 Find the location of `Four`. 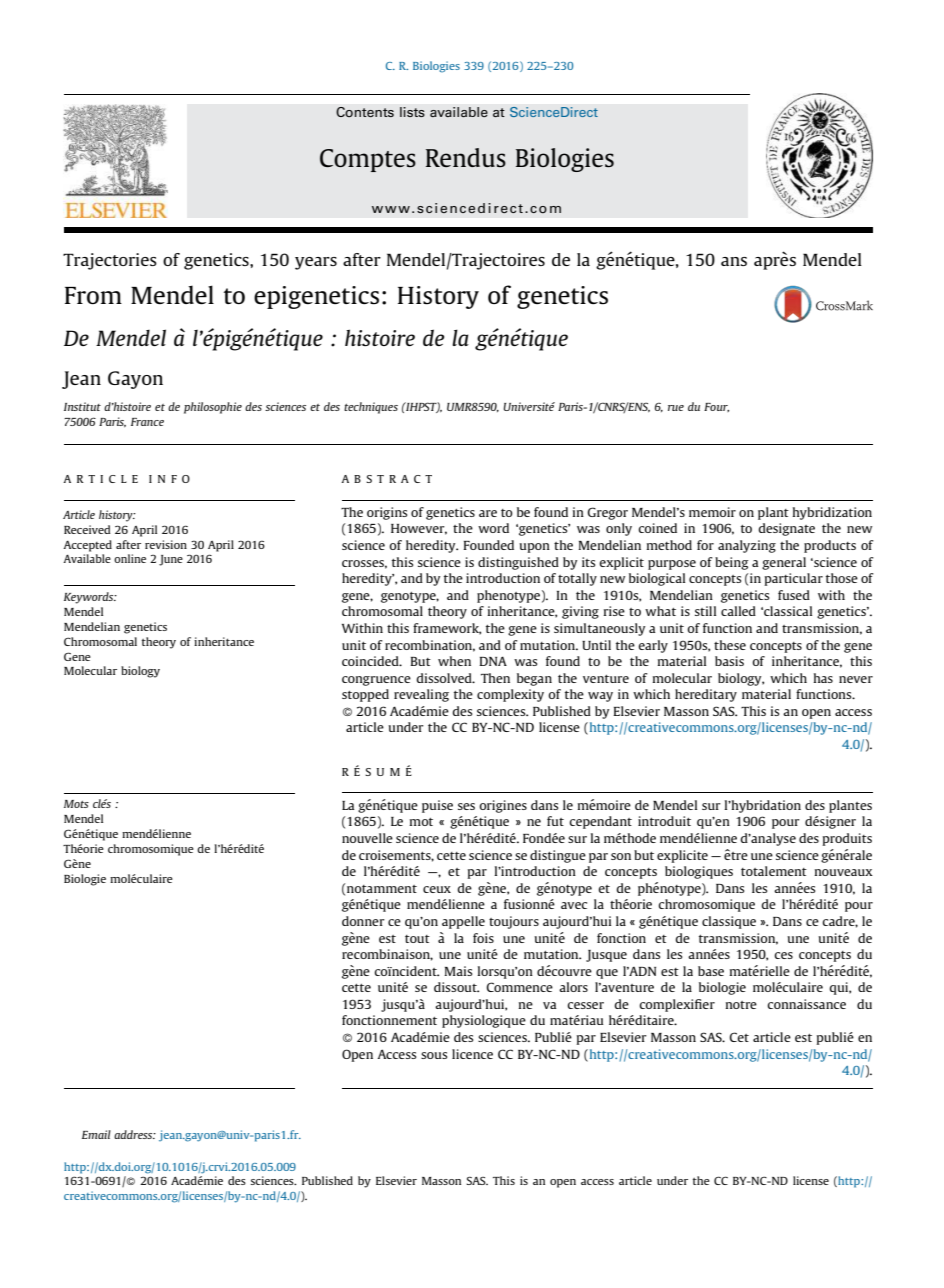

Four is located at coordinates (716, 407).
